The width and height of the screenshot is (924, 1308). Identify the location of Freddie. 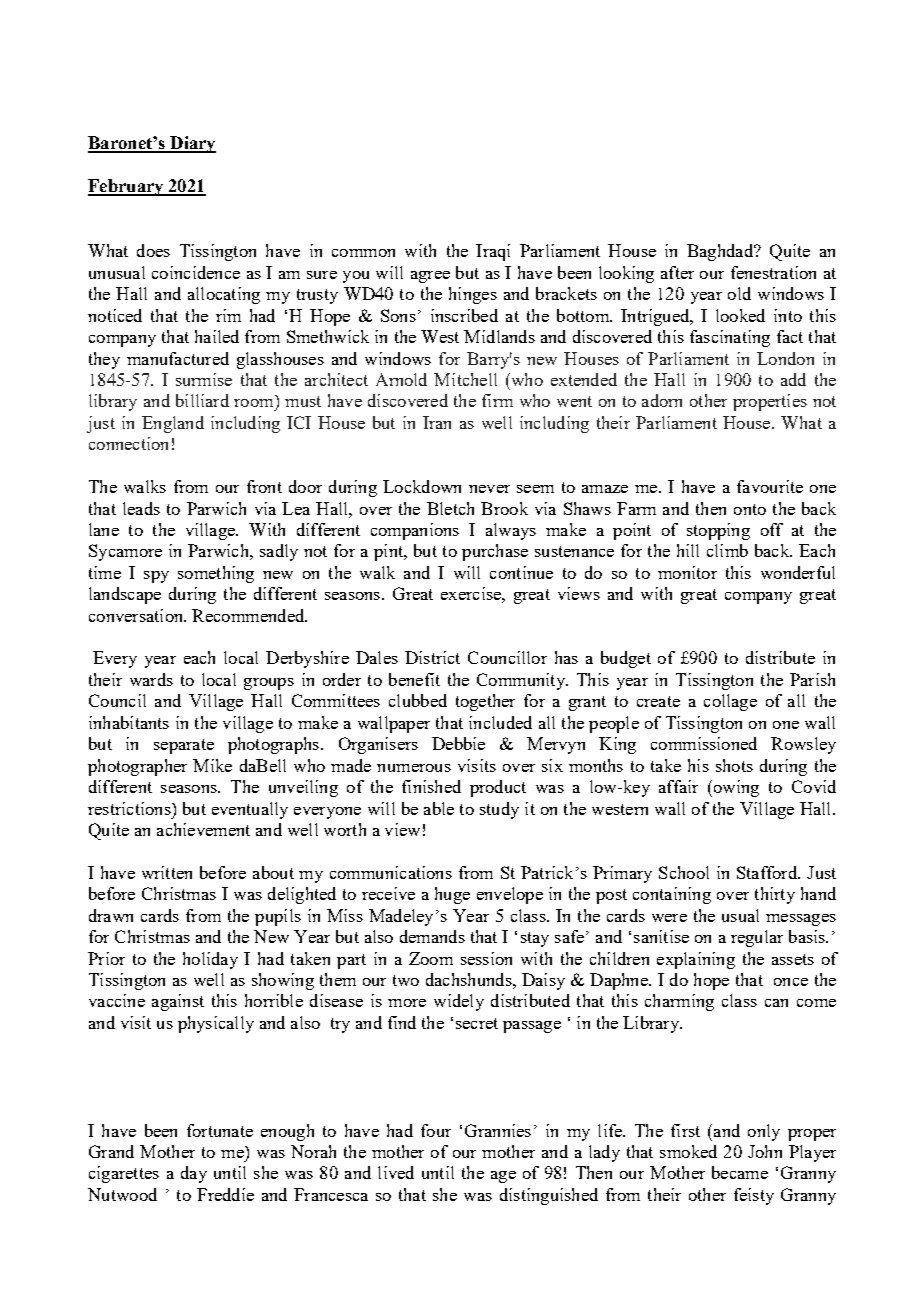
(225, 1194).
